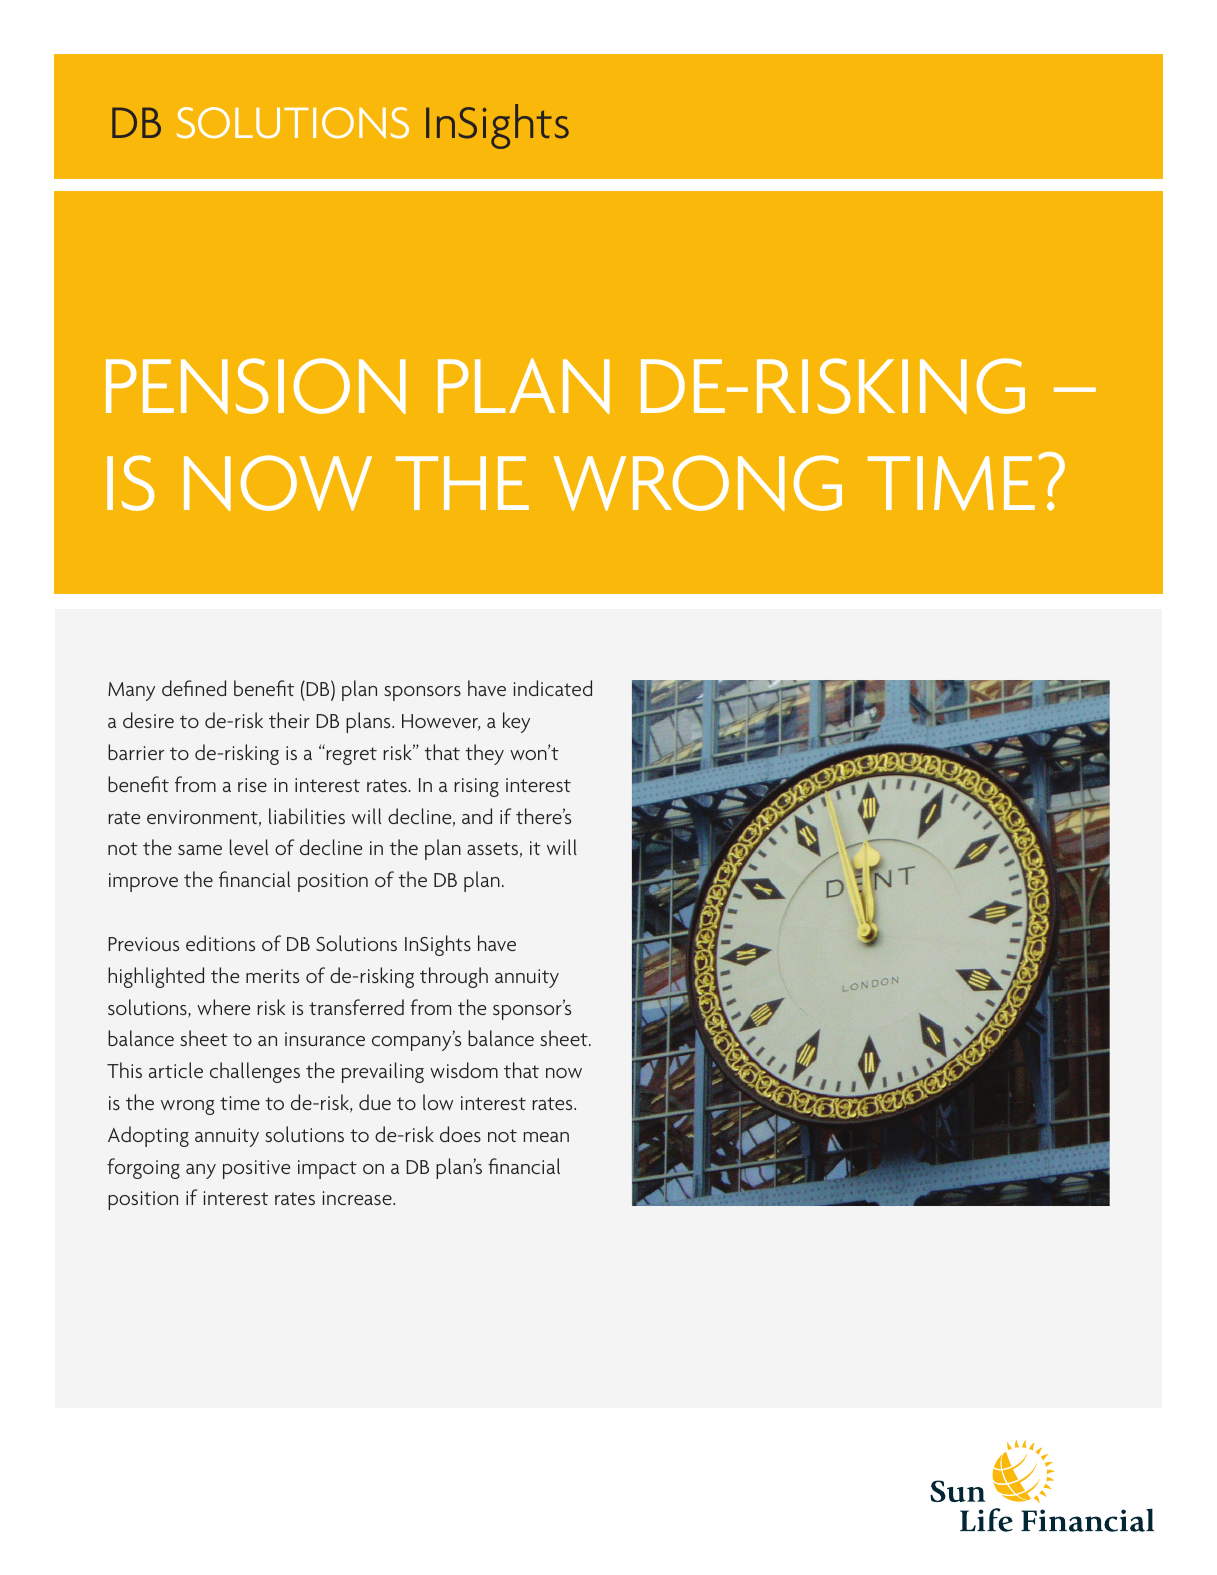  What do you see at coordinates (143, 1168) in the document?
I see `forgoing` at bounding box center [143, 1168].
